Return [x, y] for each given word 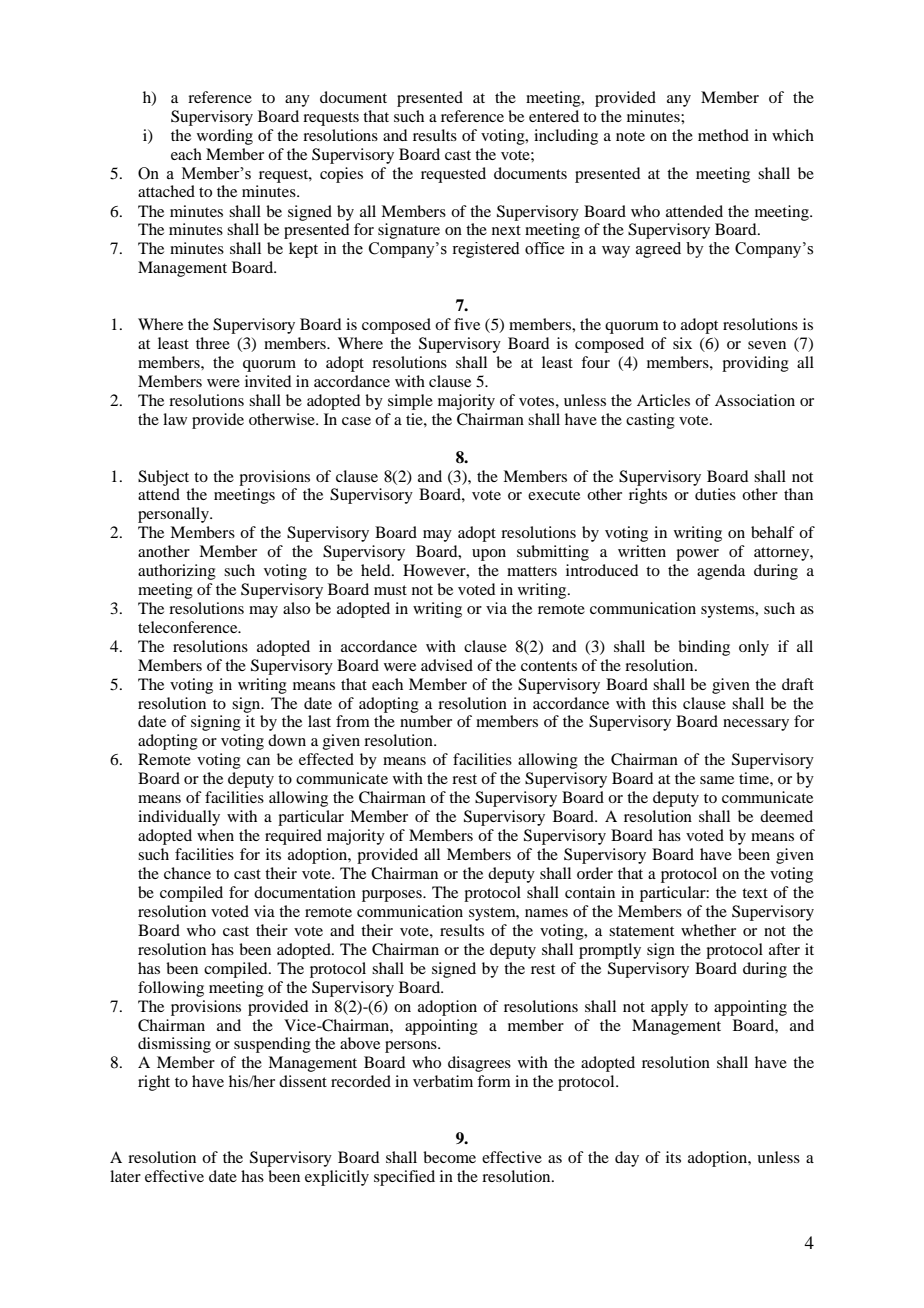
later [125, 1176]
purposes [393, 896]
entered [554, 116]
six [682, 343]
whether [708, 930]
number [426, 721]
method [723, 135]
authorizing [177, 572]
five [467, 324]
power [697, 555]
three [213, 343]
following [171, 989]
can [258, 761]
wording [225, 137]
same [717, 780]
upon [489, 555]
